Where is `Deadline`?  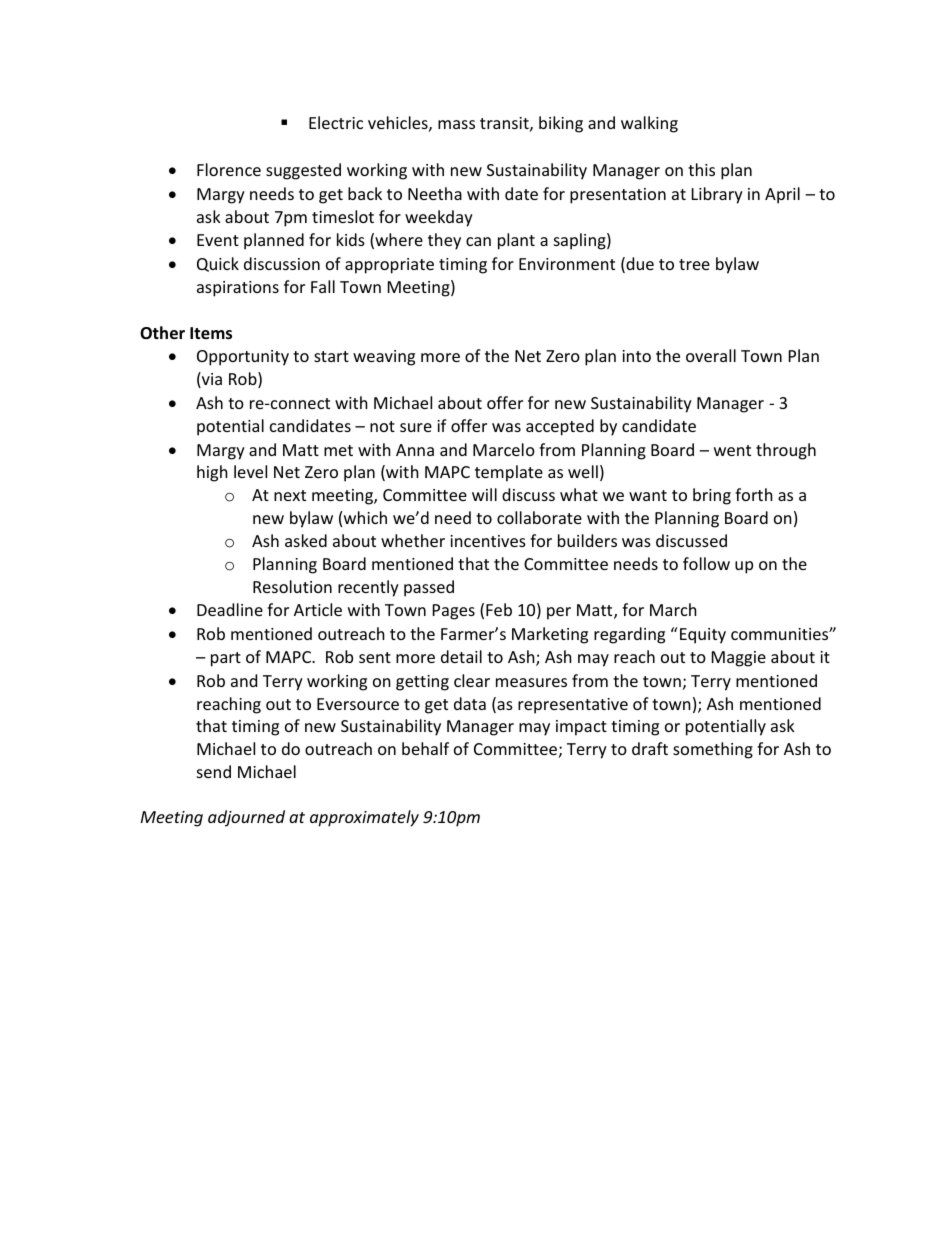
Deadline is located at coordinates (230, 609).
